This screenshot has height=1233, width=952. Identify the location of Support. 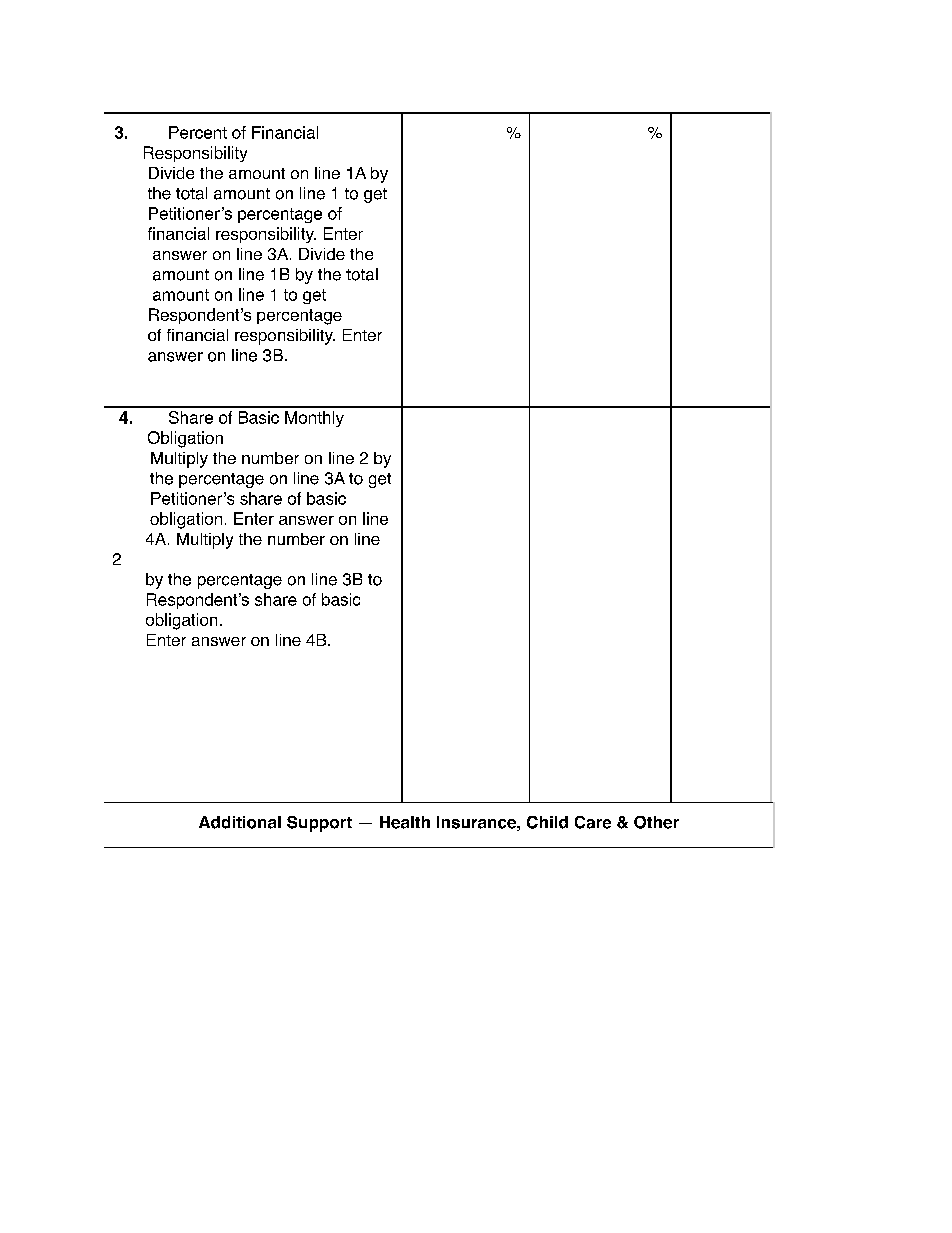
(319, 824).
